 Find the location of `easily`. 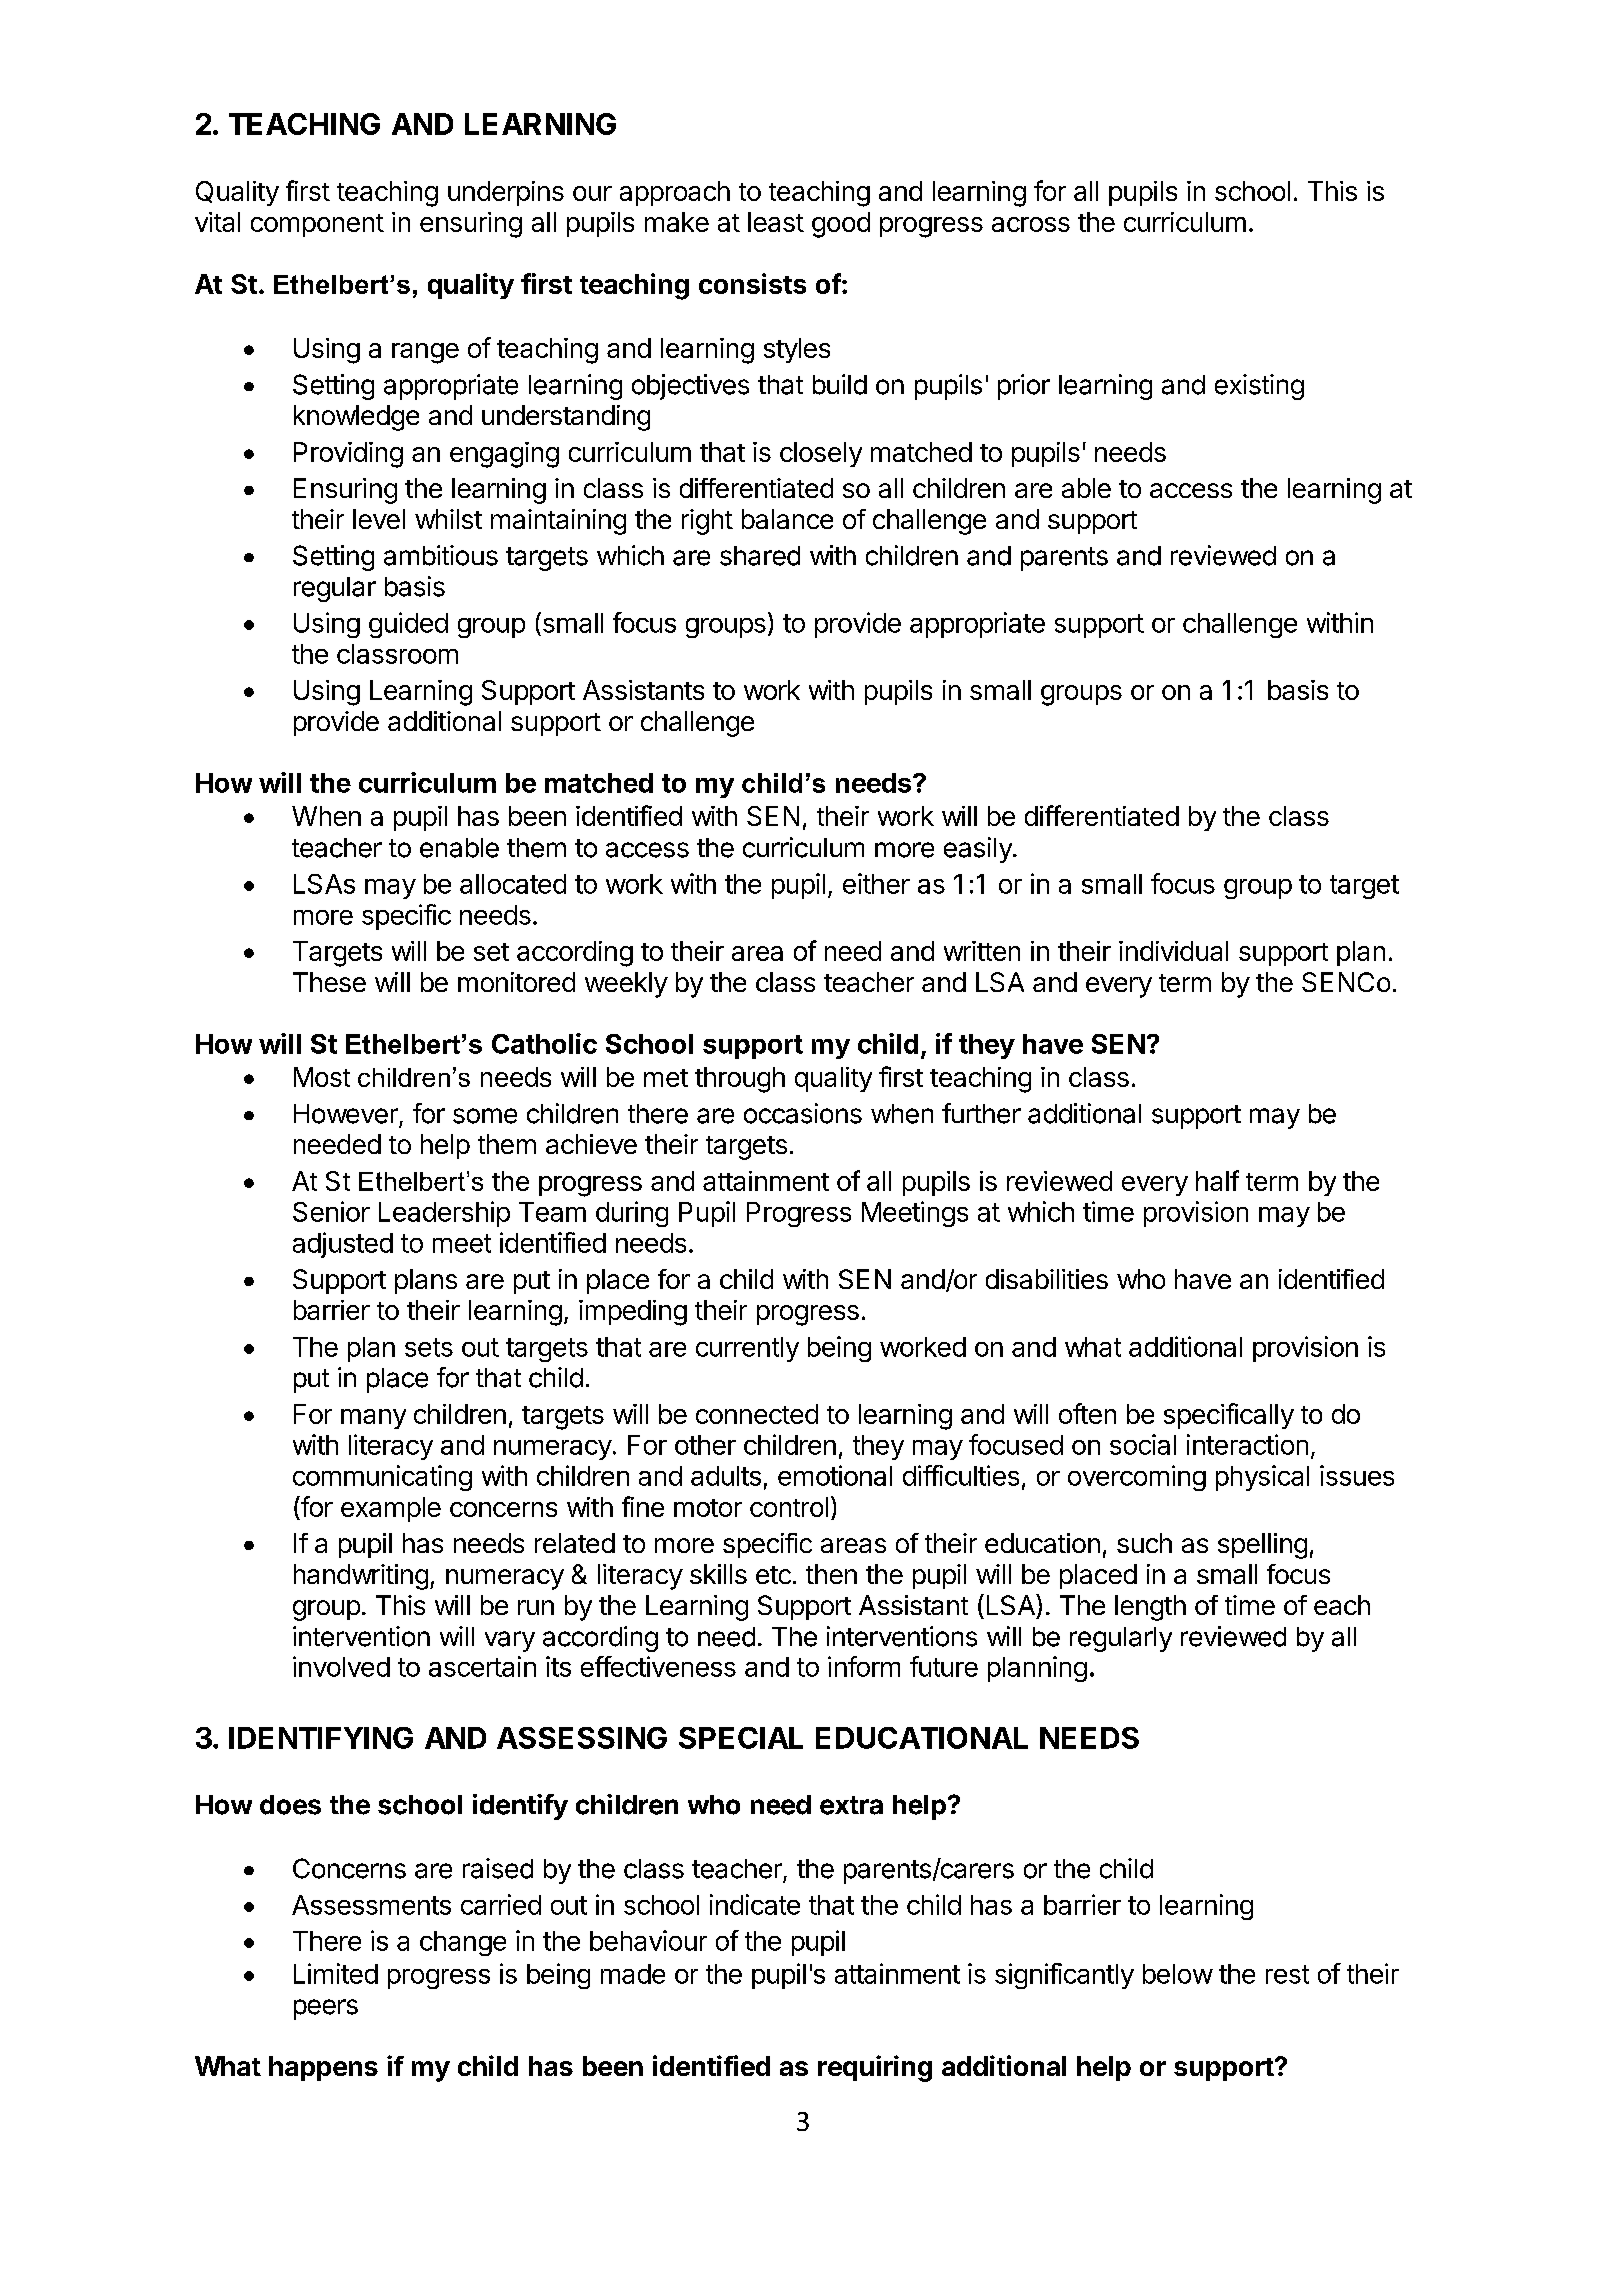

easily is located at coordinates (979, 850).
